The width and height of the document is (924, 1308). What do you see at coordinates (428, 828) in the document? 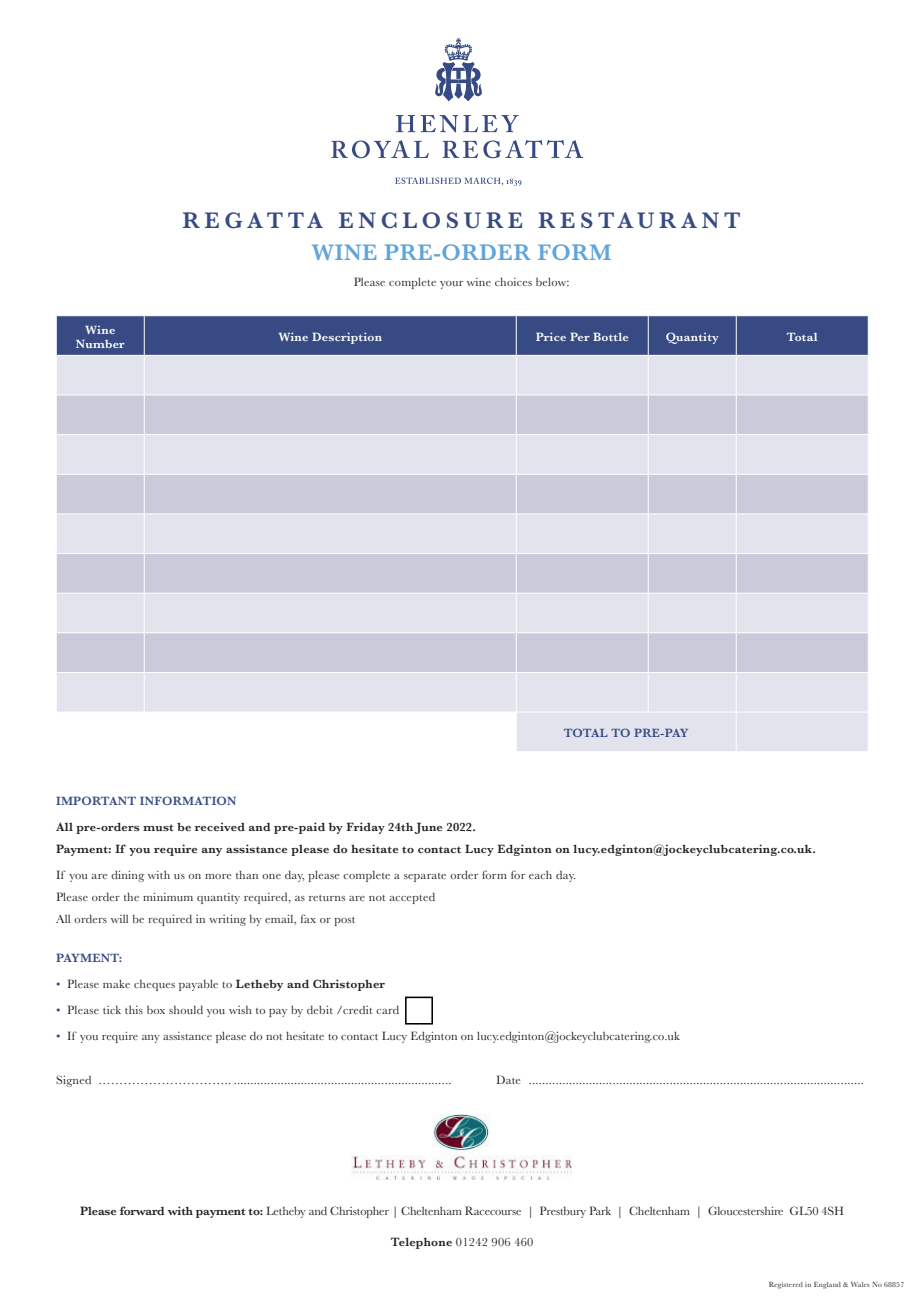
I see `June` at bounding box center [428, 828].
